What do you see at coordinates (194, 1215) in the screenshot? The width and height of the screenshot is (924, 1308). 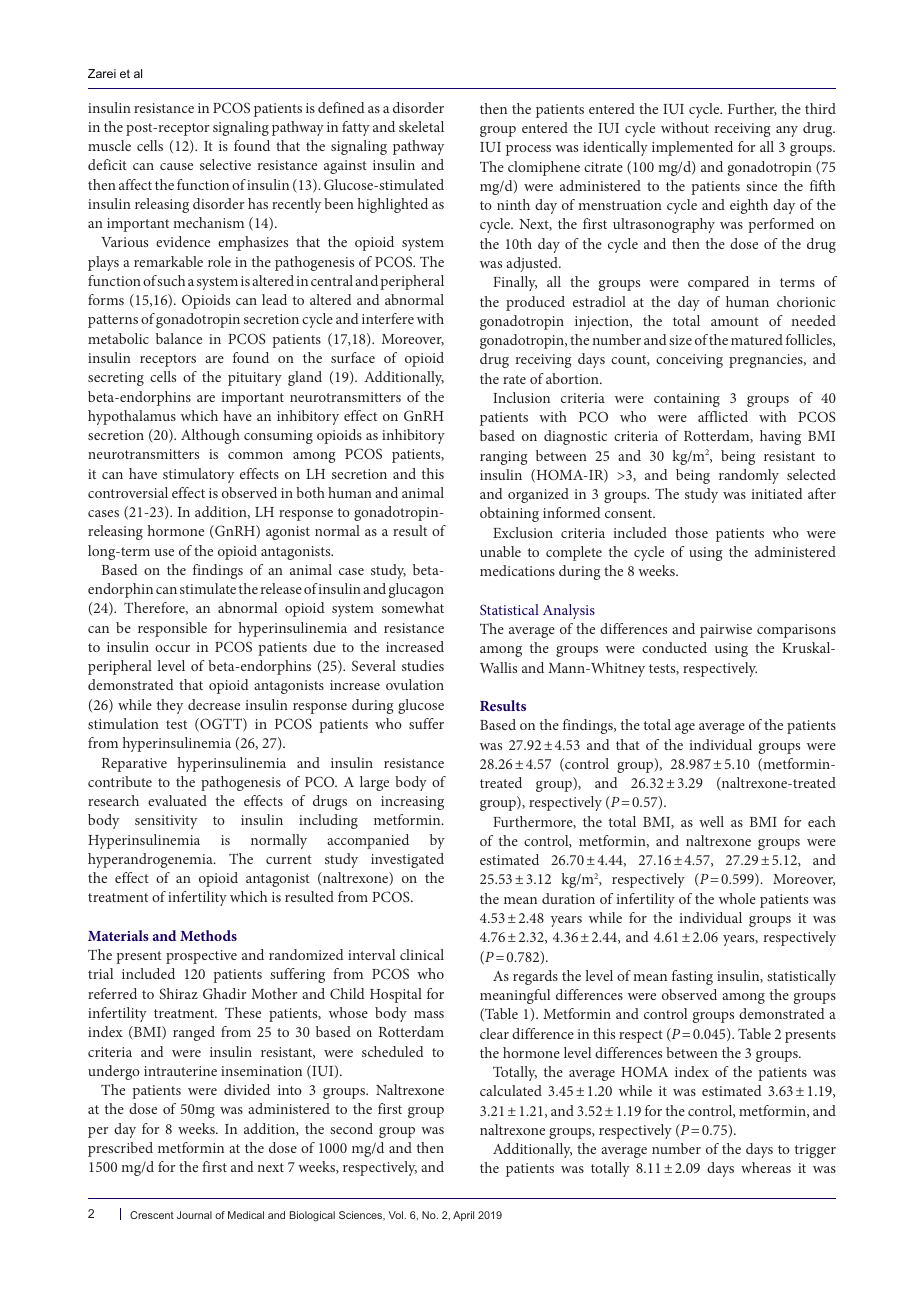 I see `Journal` at bounding box center [194, 1215].
